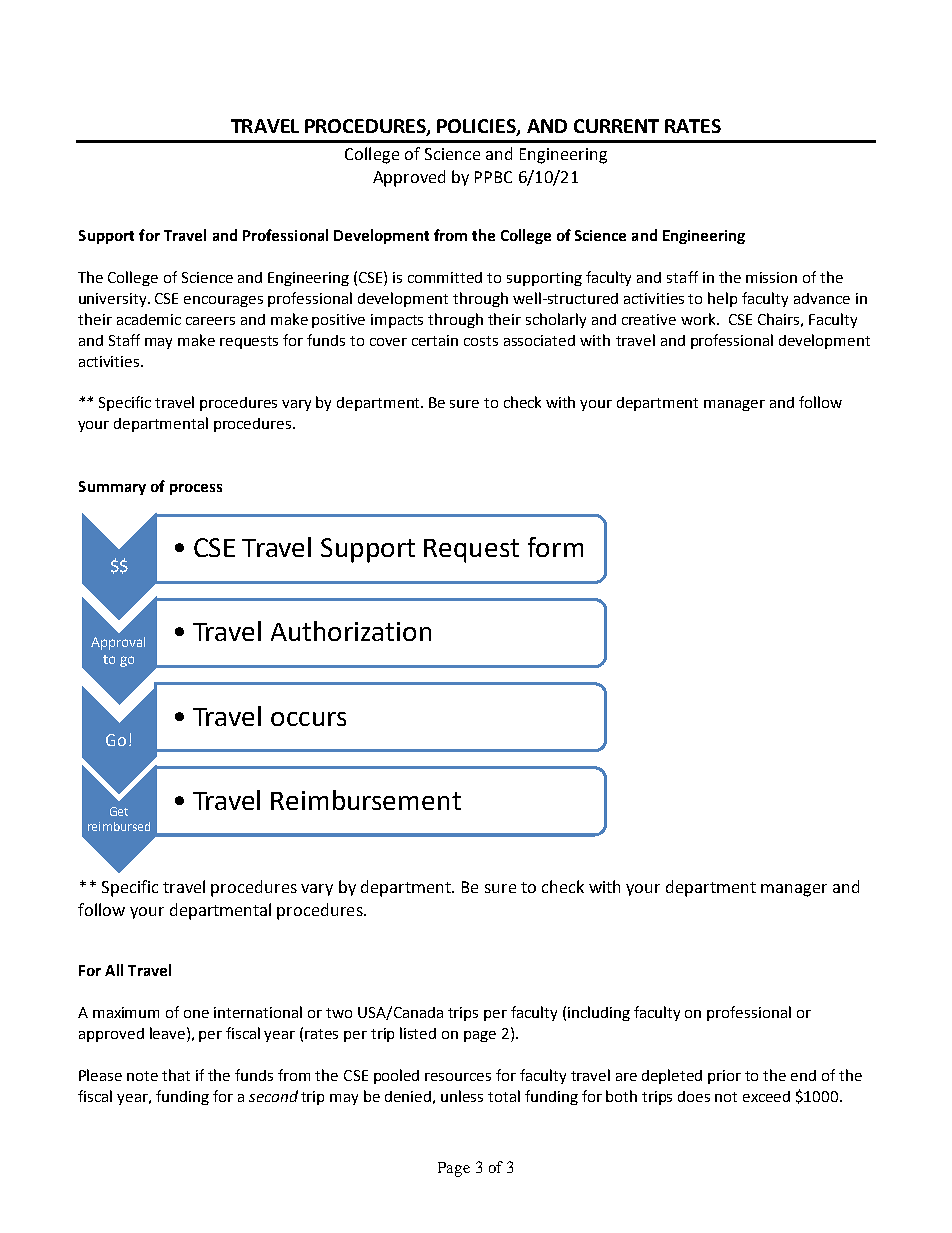  Describe the element at coordinates (458, 1077) in the image. I see `resources` at that location.
